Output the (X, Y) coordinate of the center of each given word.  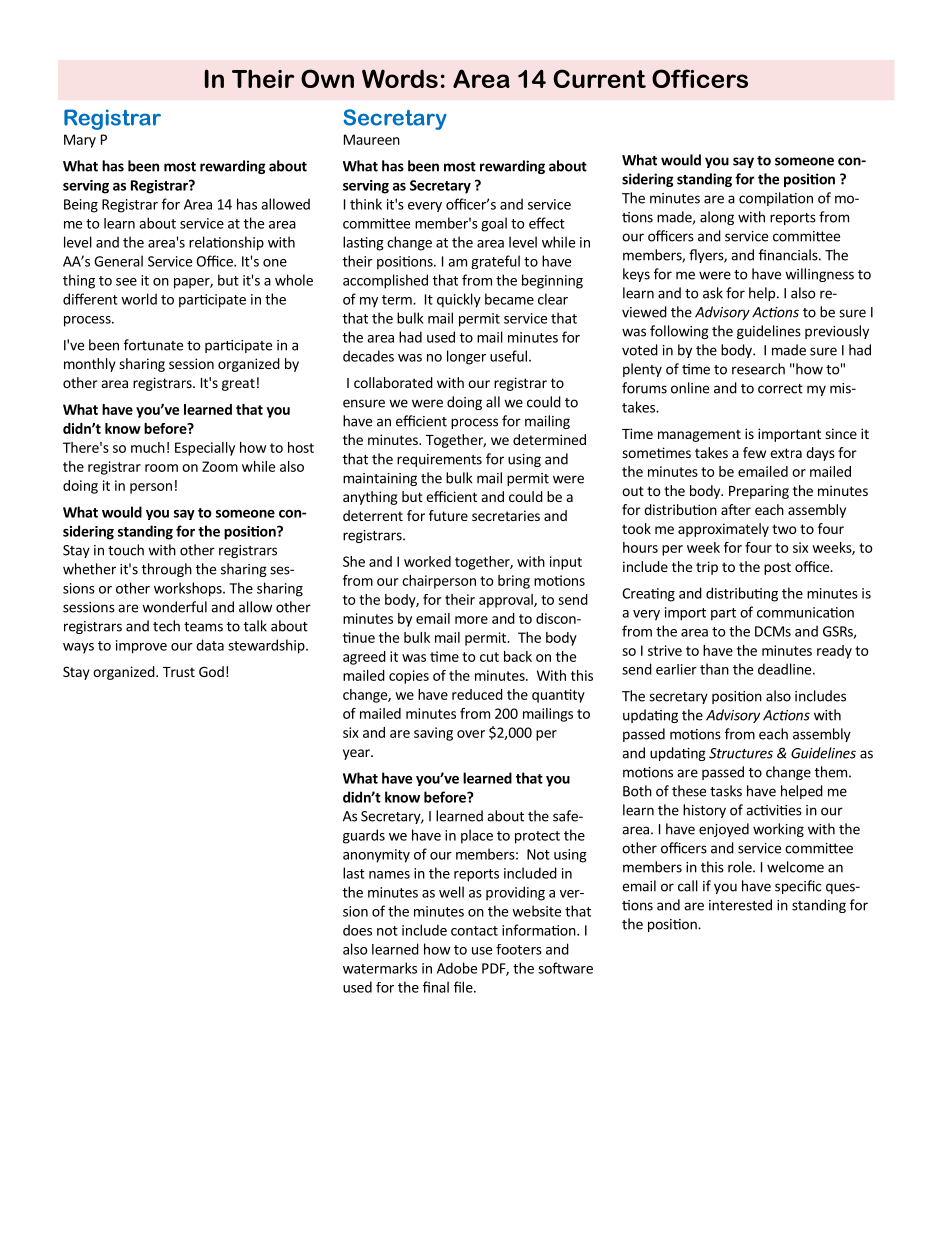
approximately (723, 530)
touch (126, 550)
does (357, 930)
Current (599, 78)
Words (400, 78)
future (448, 515)
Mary (80, 141)
